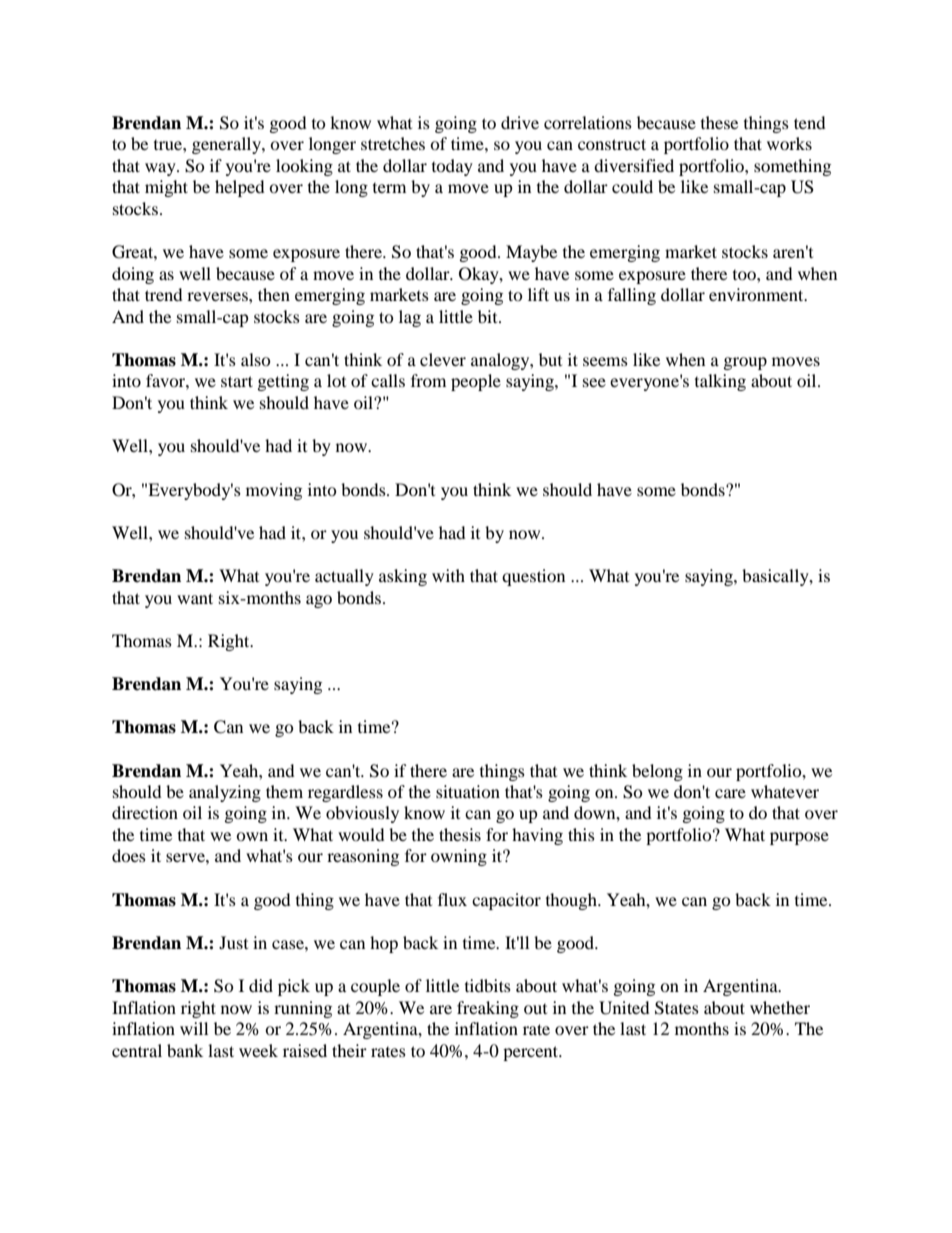 Image resolution: width=952 pixels, height=1233 pixels. Describe the element at coordinates (448, 575) in the image. I see `with` at that location.
